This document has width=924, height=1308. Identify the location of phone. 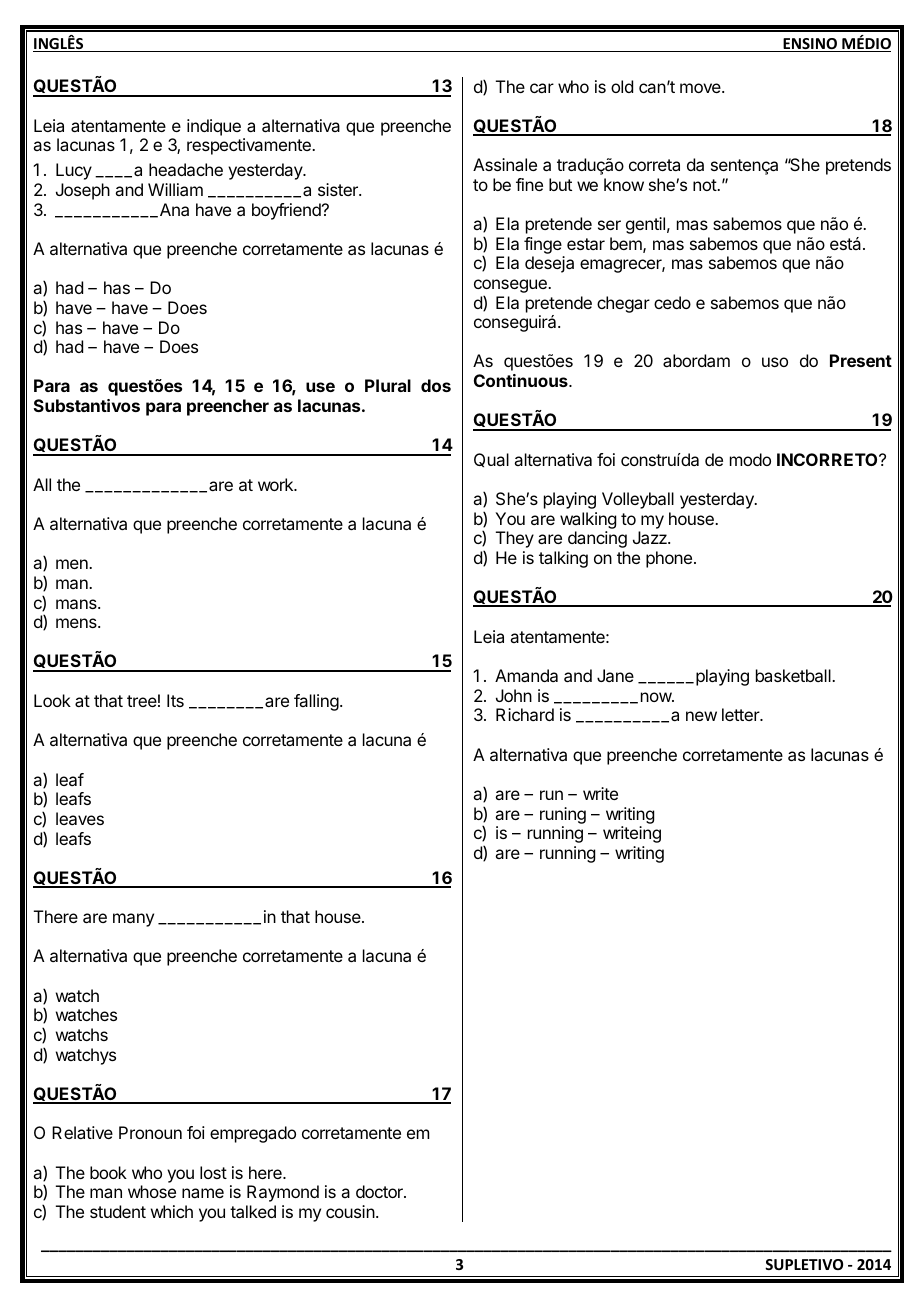
(669, 559).
